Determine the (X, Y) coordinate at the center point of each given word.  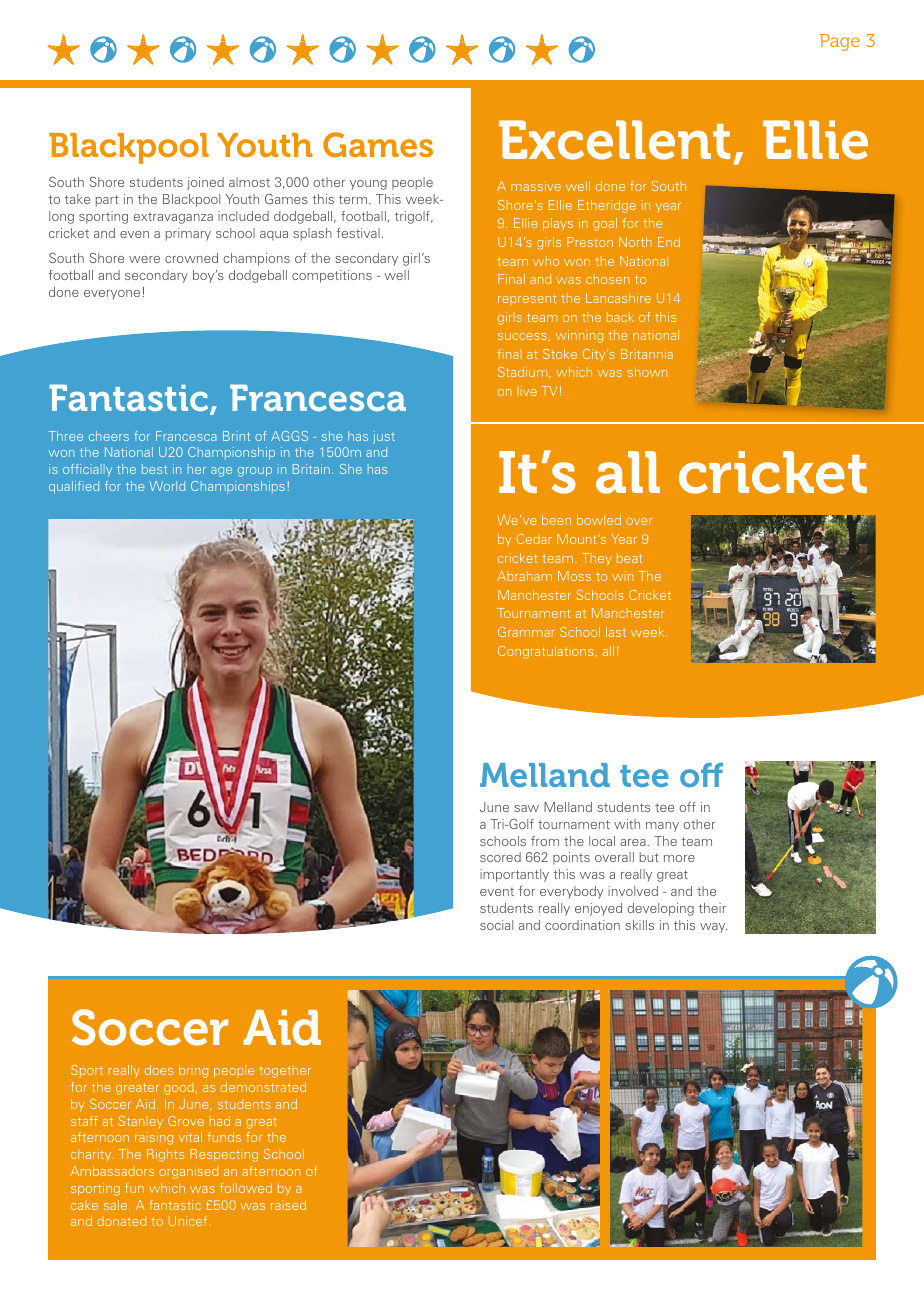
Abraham (524, 576)
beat (629, 558)
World (167, 486)
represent (527, 299)
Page (840, 42)
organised (188, 1172)
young (368, 185)
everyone (112, 295)
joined (205, 183)
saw (526, 808)
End (669, 242)
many (662, 827)
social (496, 925)
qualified (74, 487)
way (713, 928)
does (159, 1070)
